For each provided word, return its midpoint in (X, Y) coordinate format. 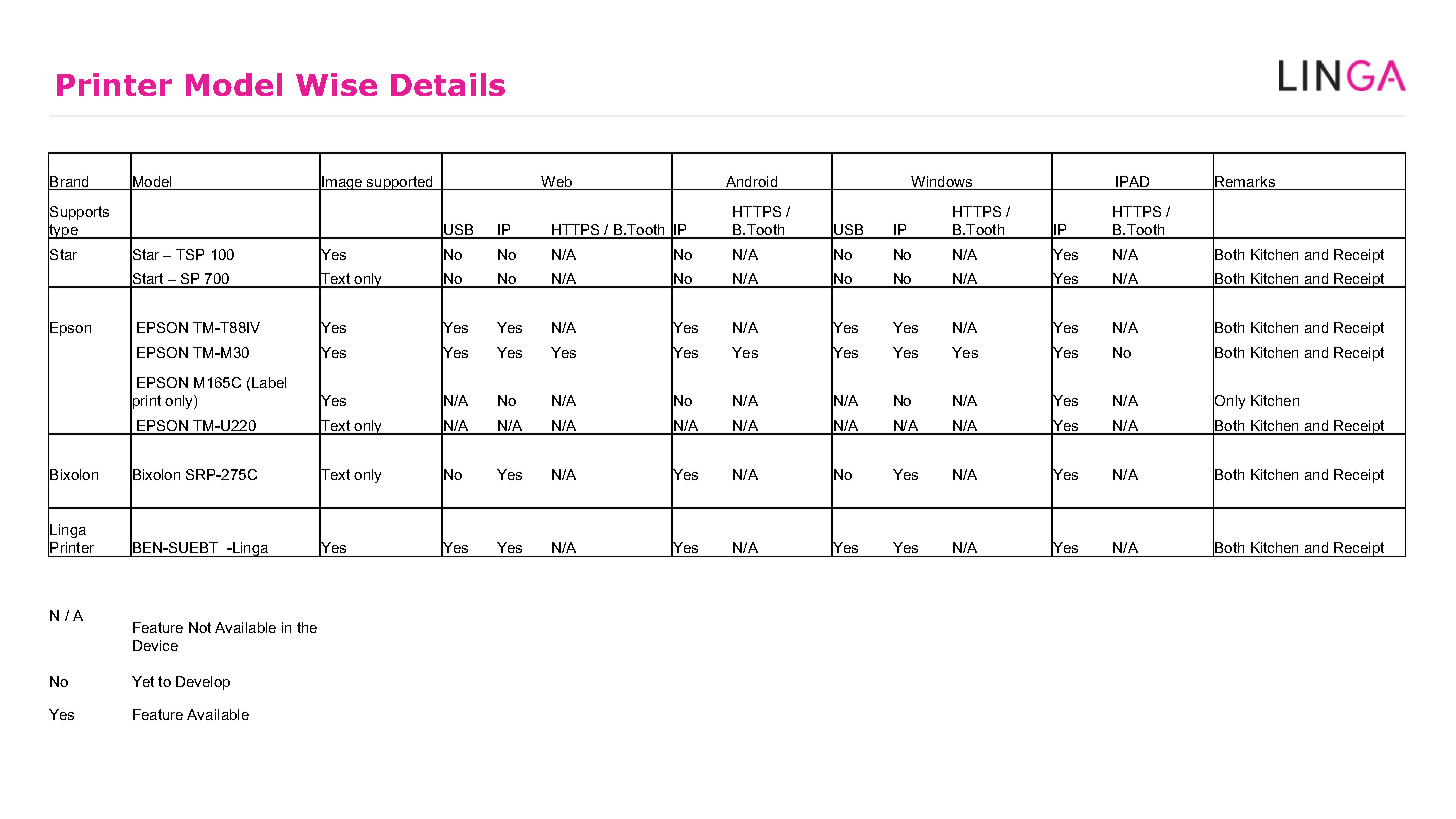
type (64, 231)
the (307, 627)
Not (200, 627)
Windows (941, 181)
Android (751, 181)
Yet (143, 681)
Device (155, 645)
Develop (203, 683)
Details (448, 84)
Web (556, 181)
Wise (336, 84)
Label (269, 382)
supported (400, 183)
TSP (190, 254)
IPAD (1132, 181)
